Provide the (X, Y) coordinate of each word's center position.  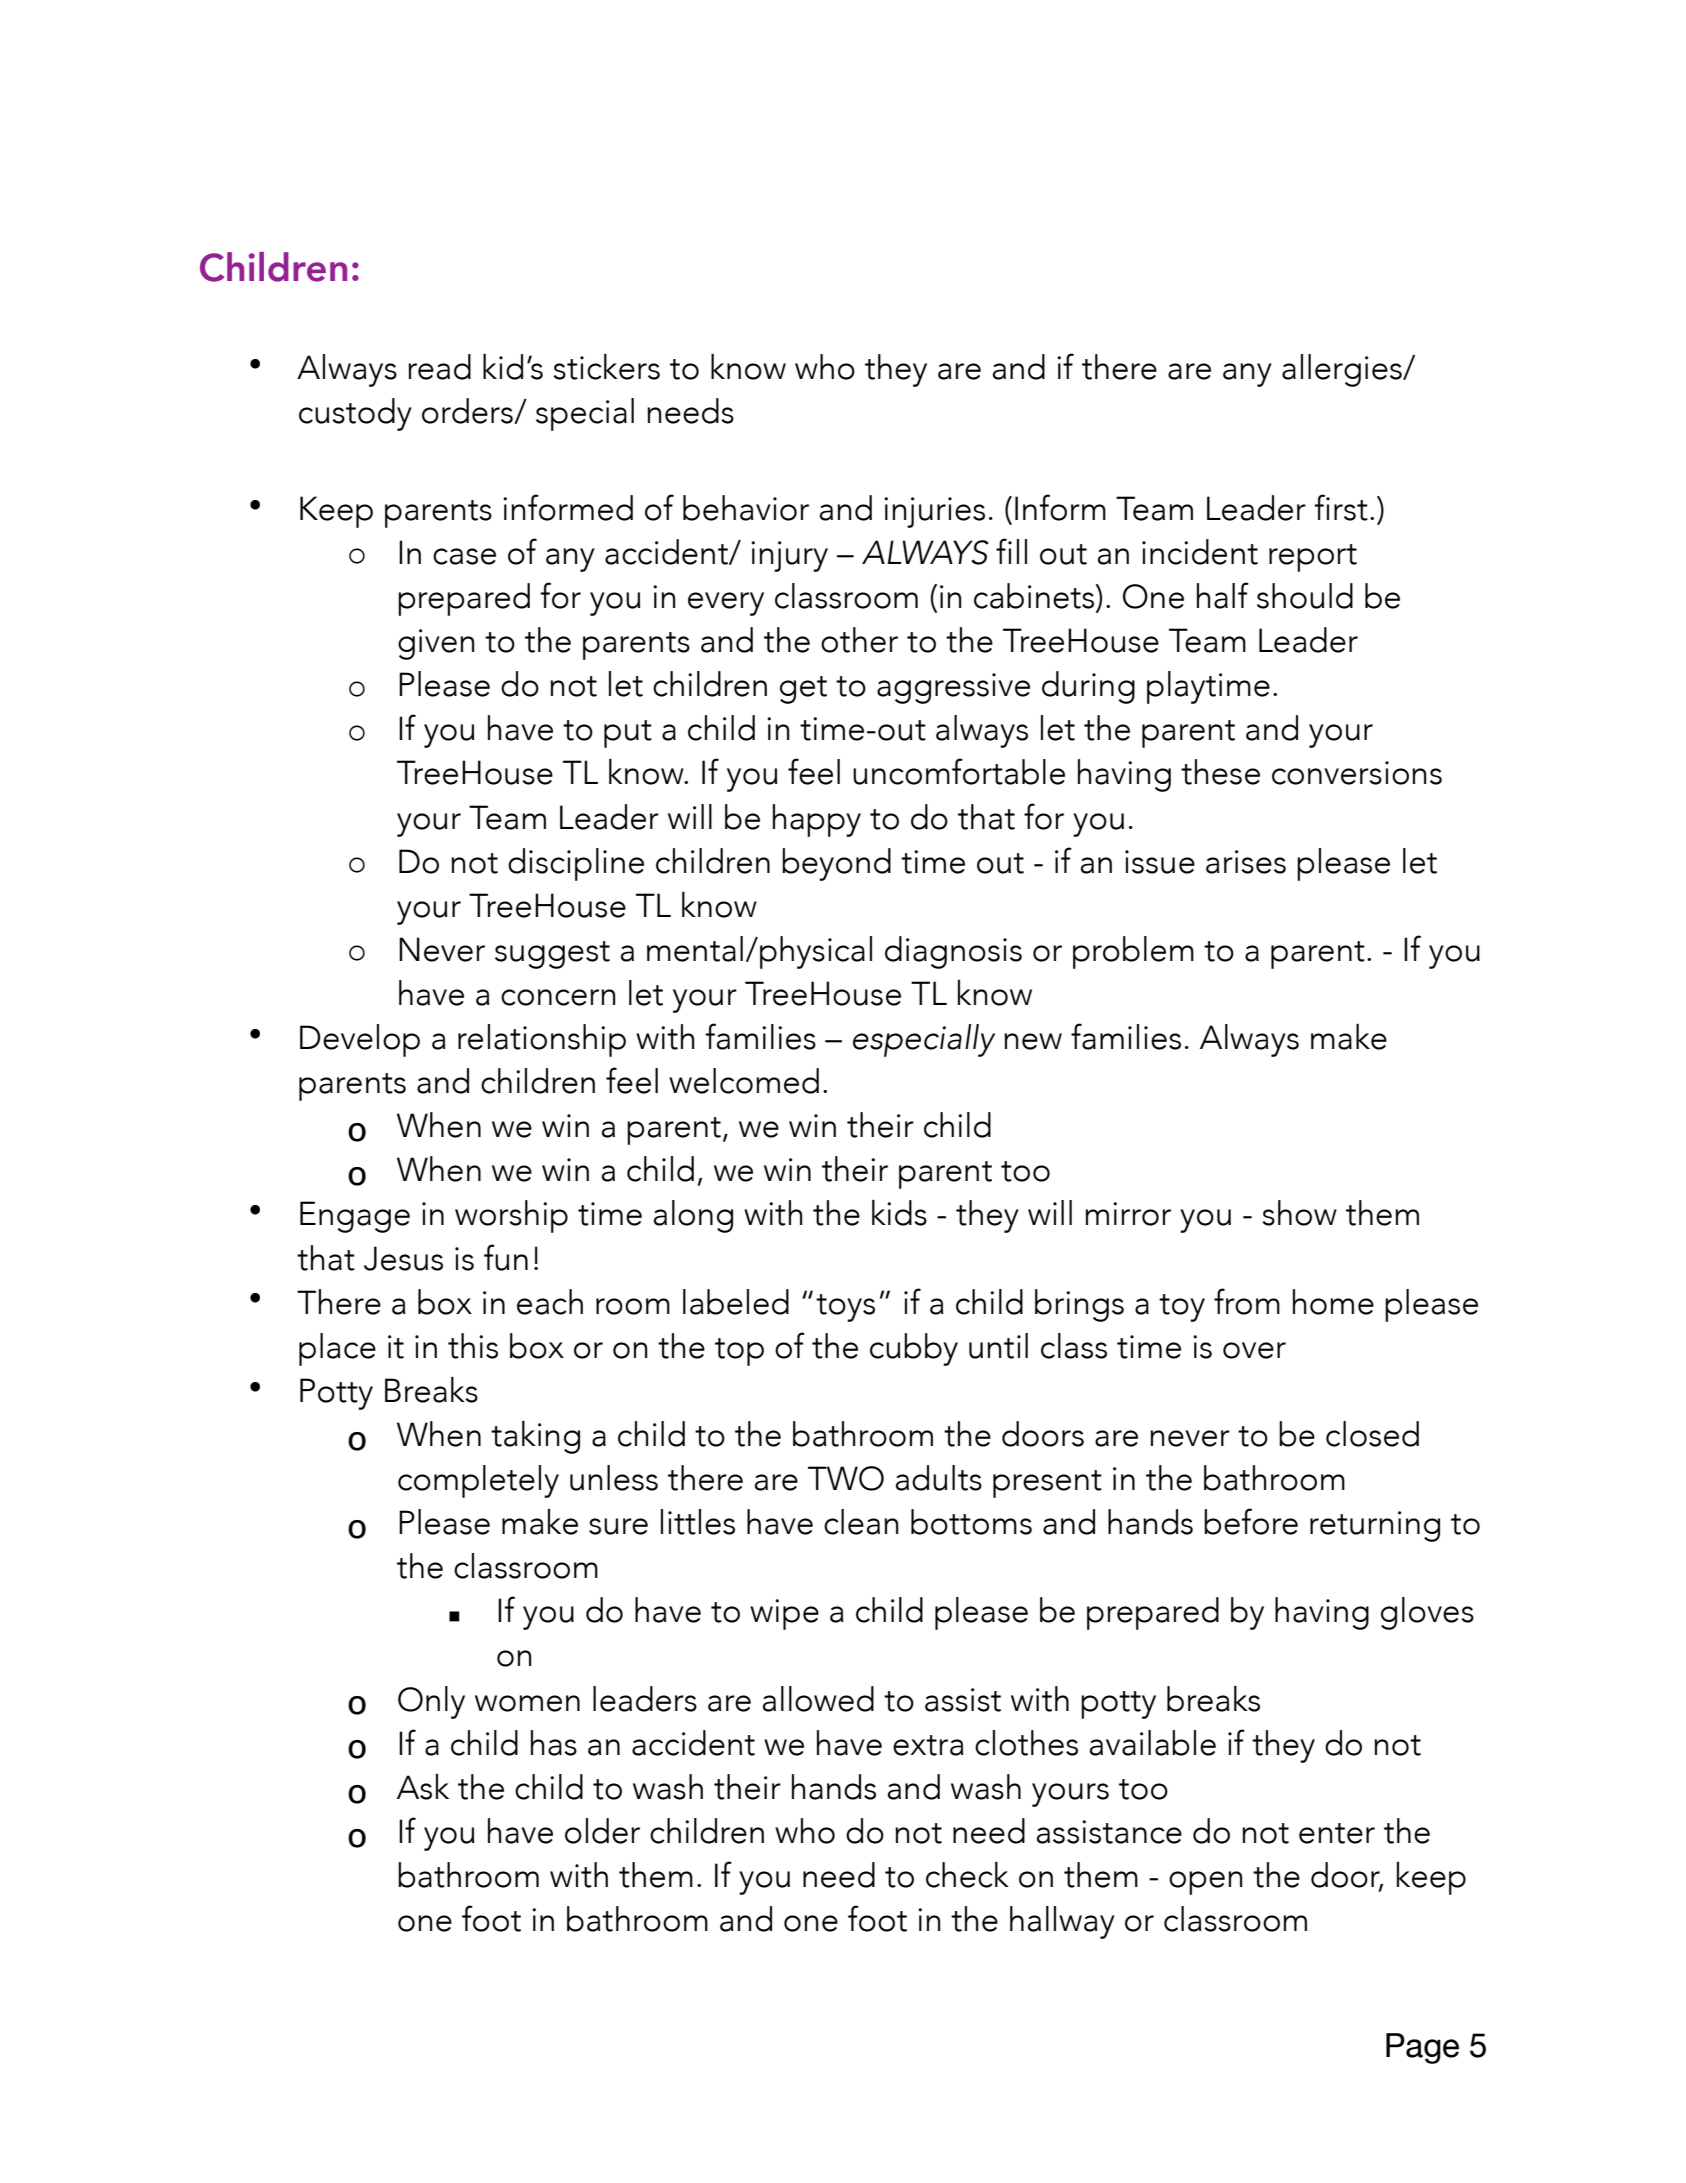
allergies (1343, 370)
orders (468, 411)
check (967, 1875)
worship (511, 1216)
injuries (934, 512)
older (602, 1831)
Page (1422, 2048)
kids (899, 1213)
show (1299, 1213)
